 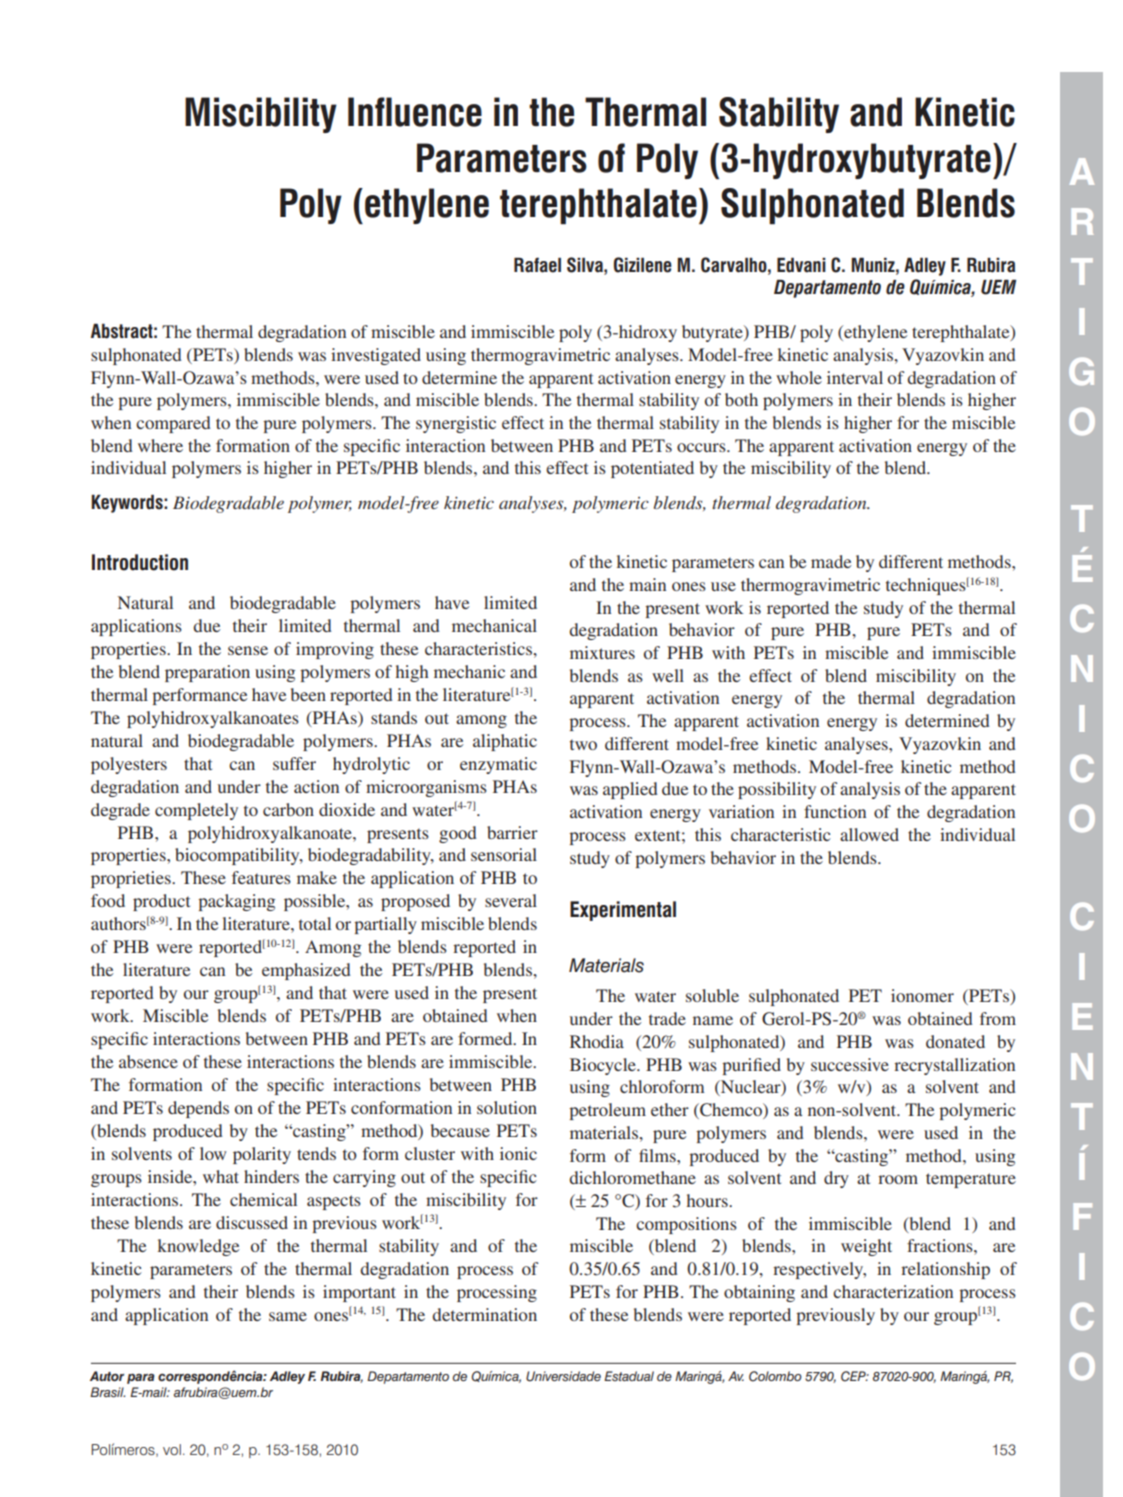 I want to click on interval, so click(x=855, y=377).
